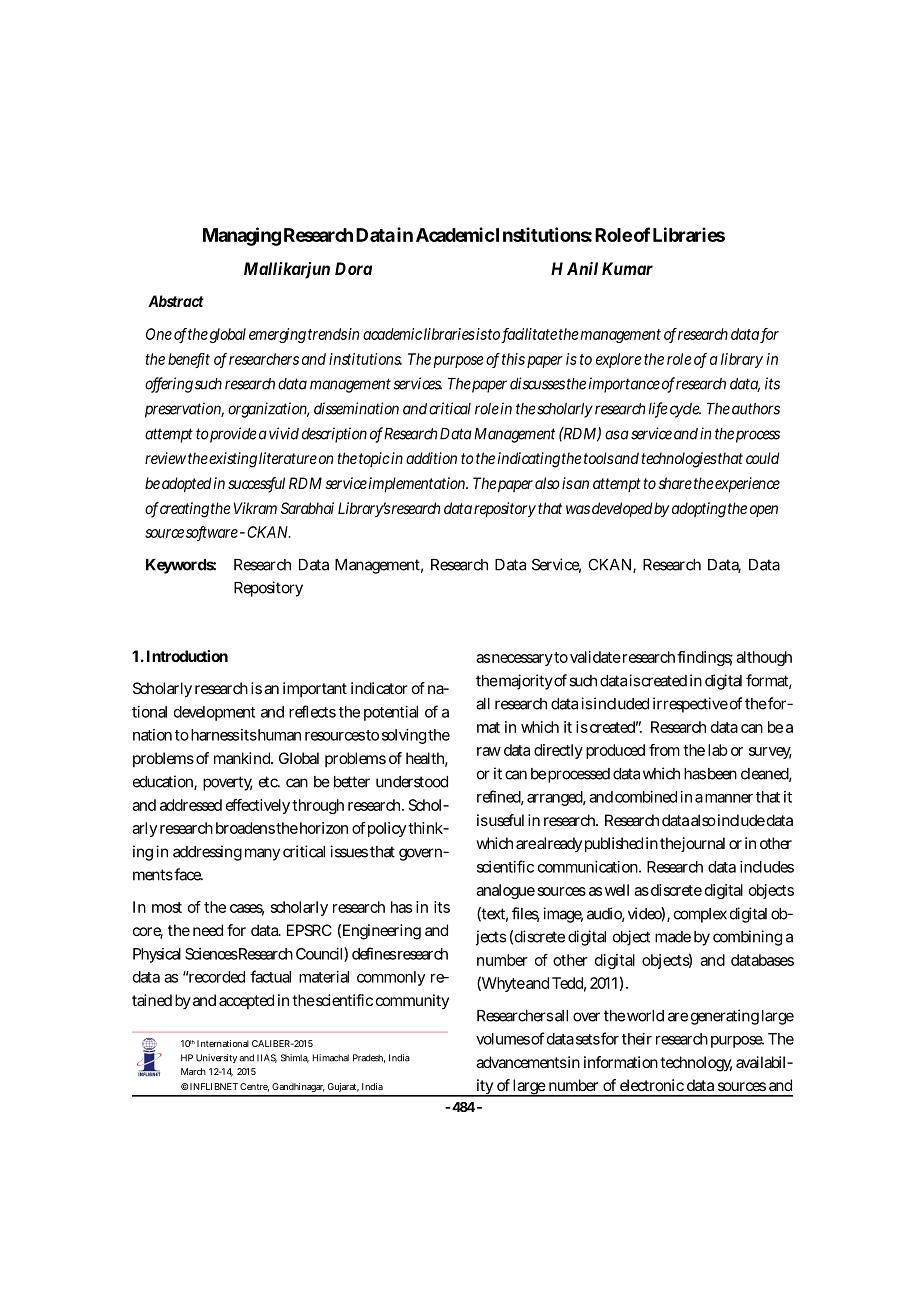  What do you see at coordinates (216, 1058) in the screenshot?
I see `University` at bounding box center [216, 1058].
